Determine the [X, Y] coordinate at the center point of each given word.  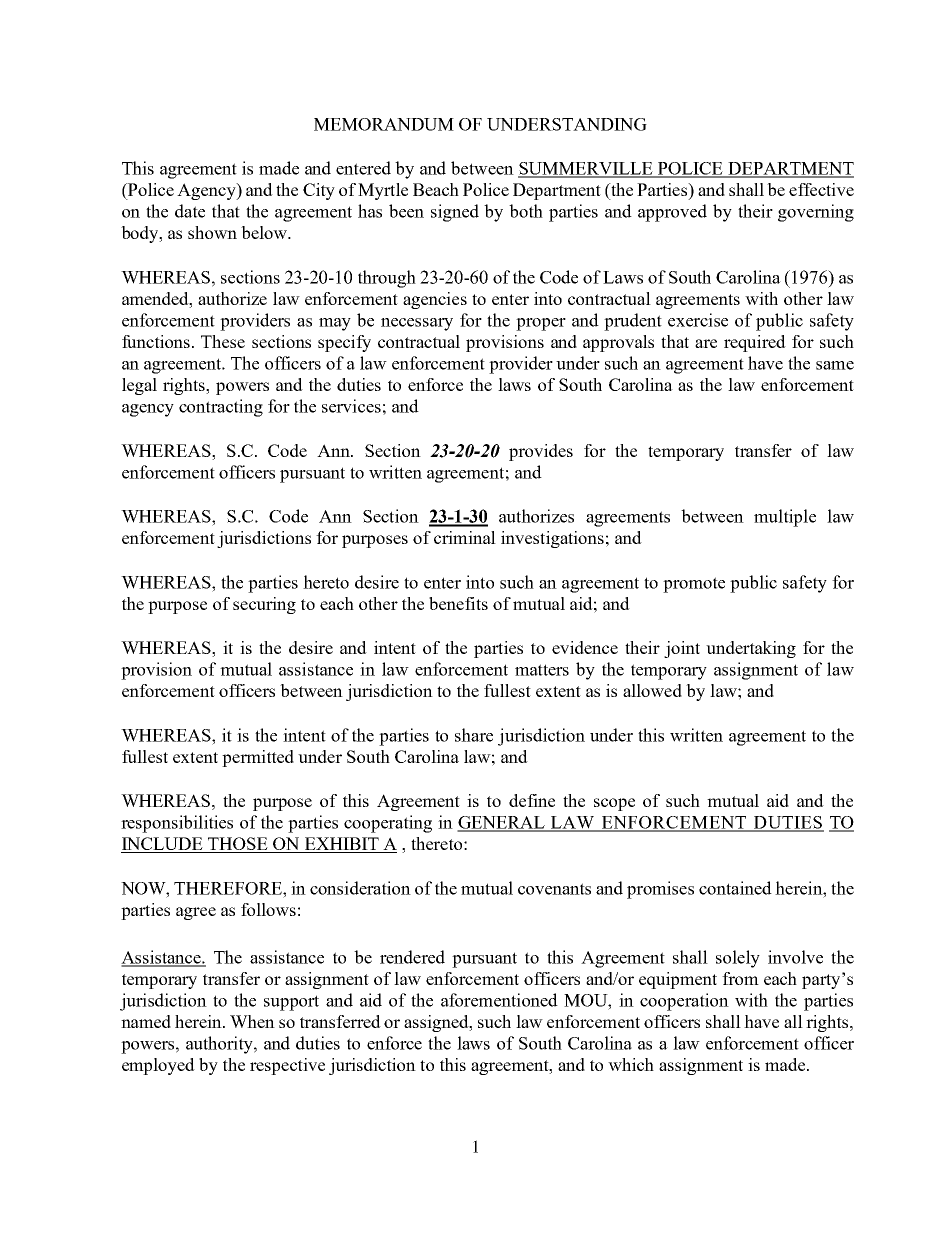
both [526, 211]
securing [264, 605]
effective [821, 189]
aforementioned [499, 1000]
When [252, 1021]
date [190, 211]
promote [694, 585]
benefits [458, 603]
